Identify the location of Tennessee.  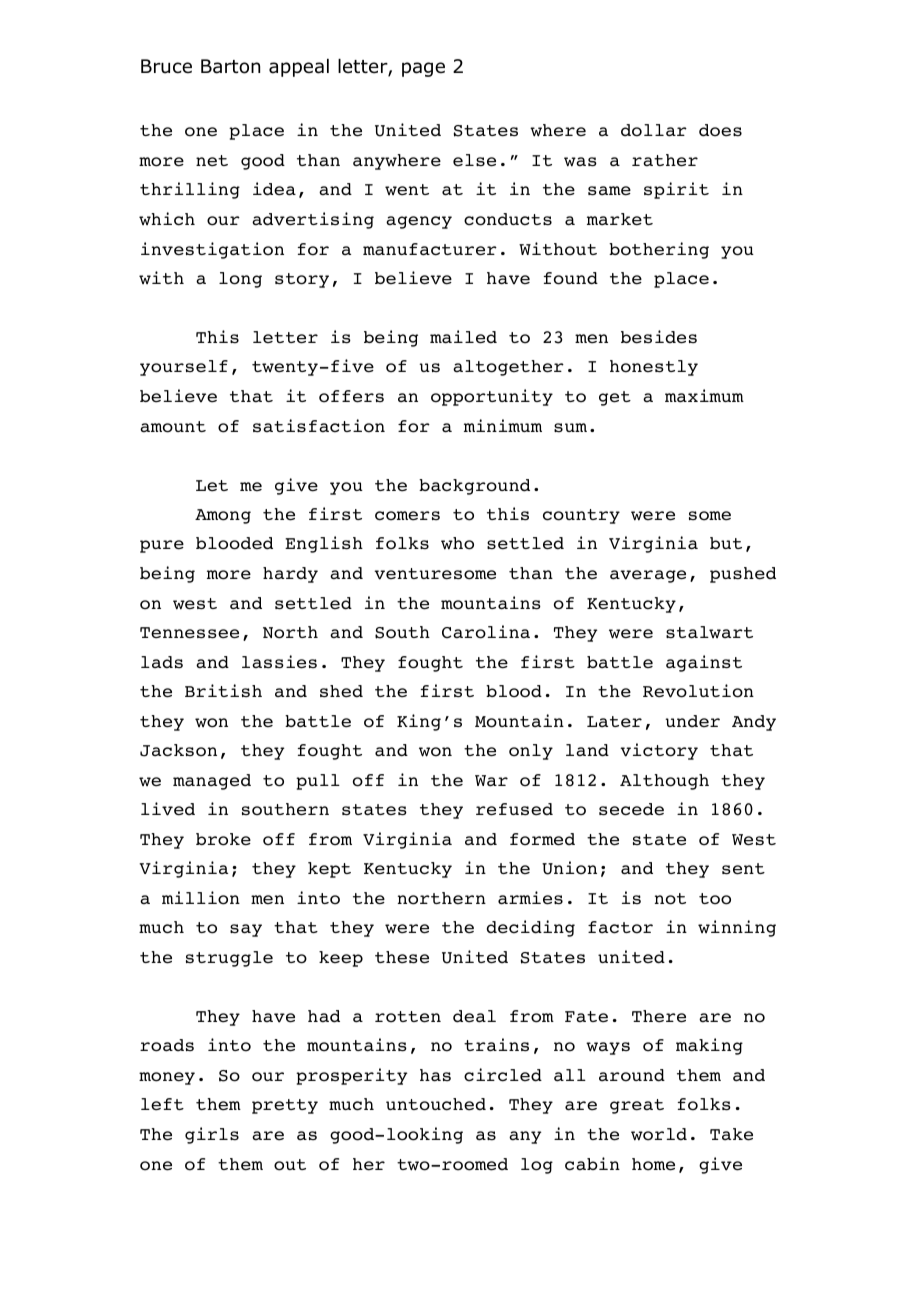
(189, 633).
